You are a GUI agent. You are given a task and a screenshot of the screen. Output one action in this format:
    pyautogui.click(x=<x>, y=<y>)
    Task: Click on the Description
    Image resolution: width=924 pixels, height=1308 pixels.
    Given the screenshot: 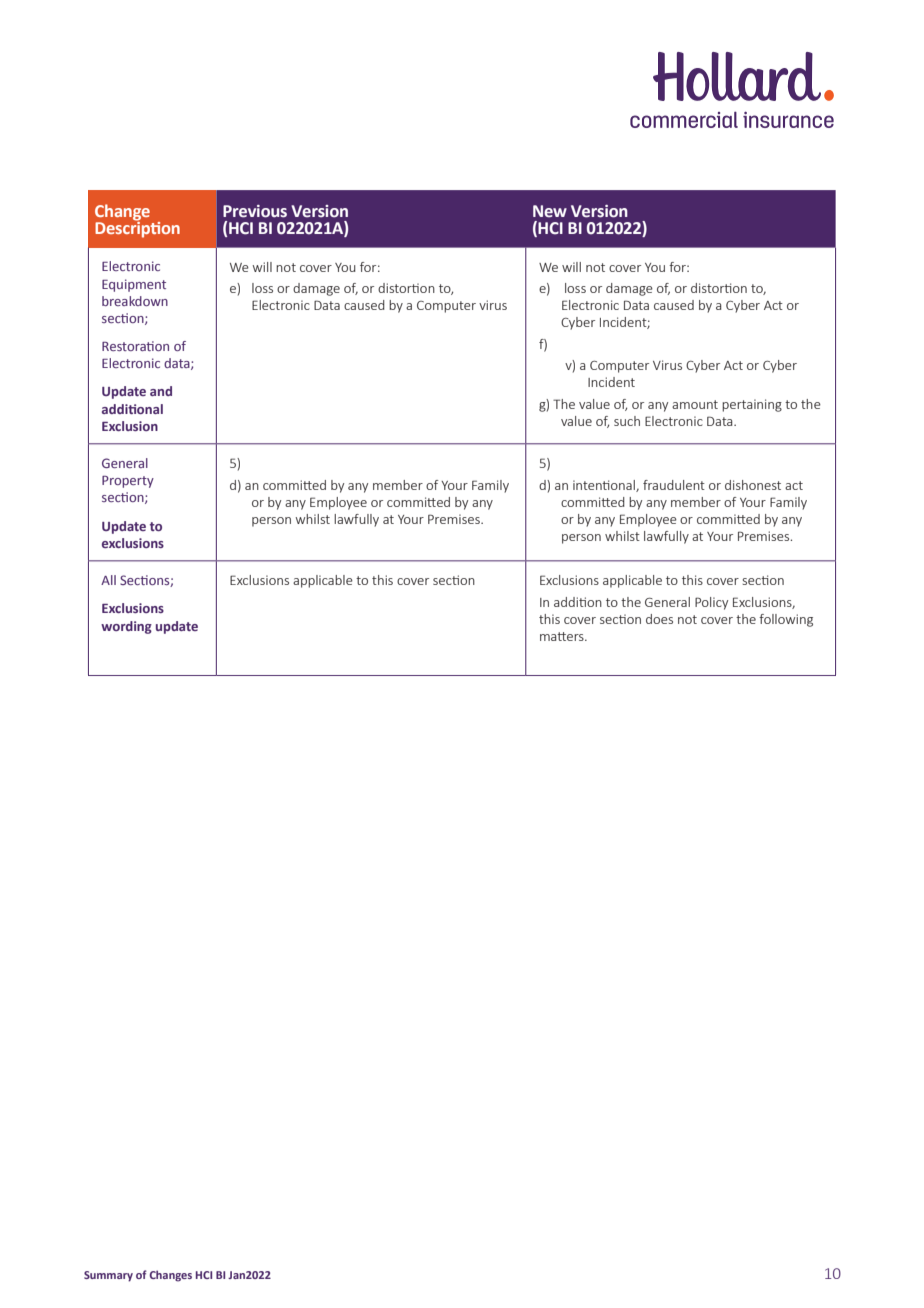 What is the action you would take?
    pyautogui.click(x=137, y=228)
